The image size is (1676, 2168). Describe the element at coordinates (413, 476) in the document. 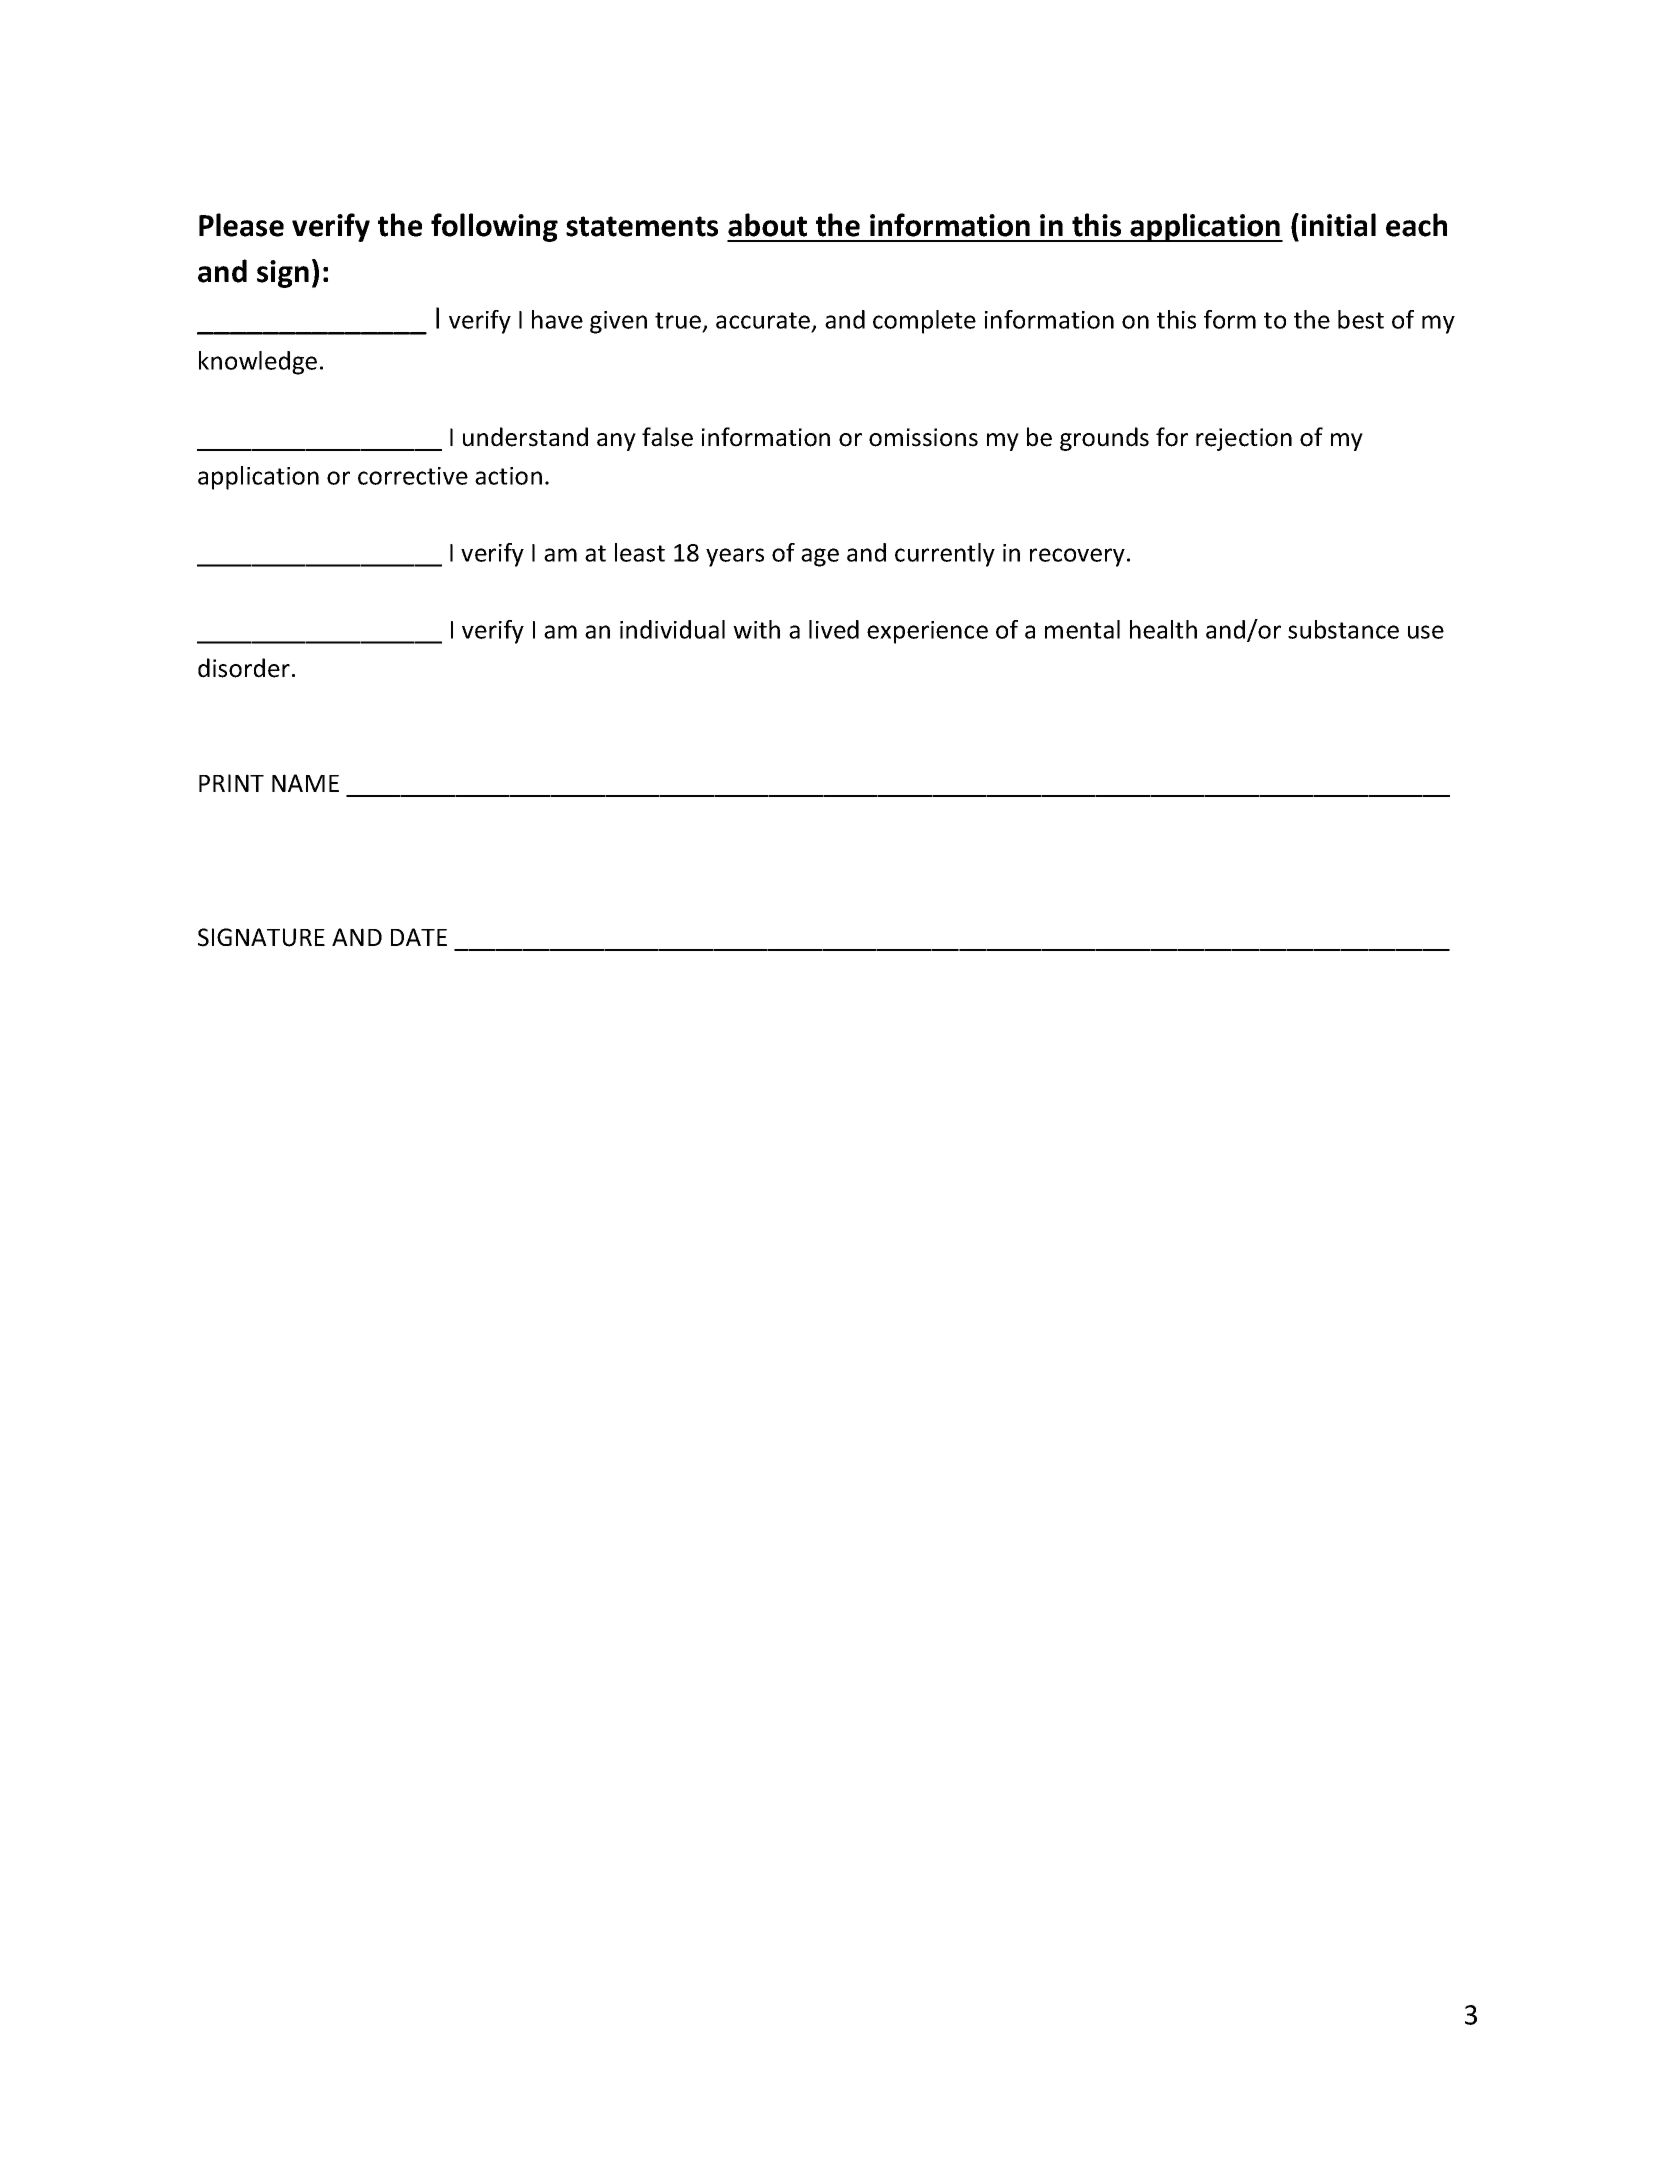

I see `corrective` at that location.
